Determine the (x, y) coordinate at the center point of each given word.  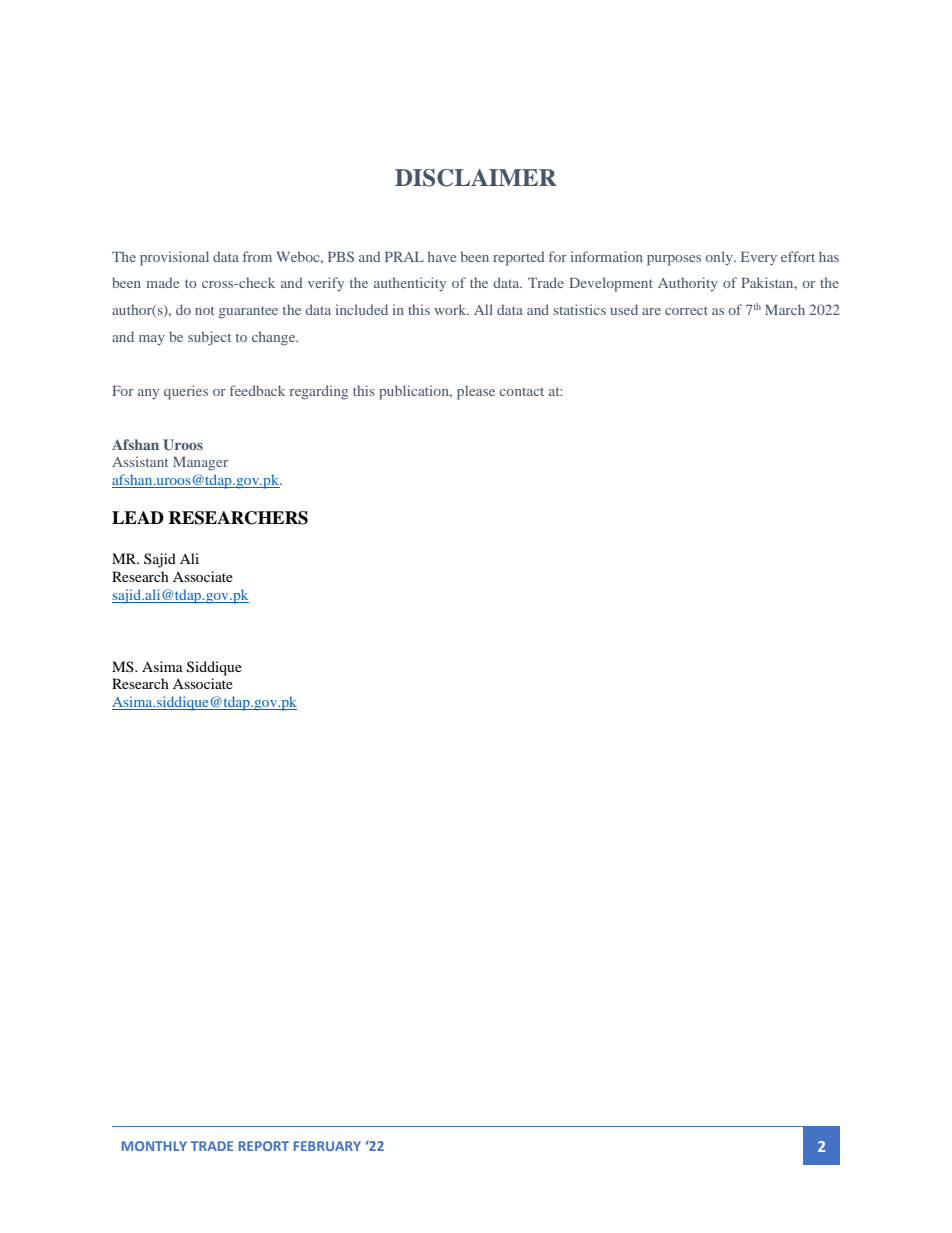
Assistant (140, 461)
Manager (200, 463)
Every (759, 258)
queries (186, 392)
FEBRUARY (327, 1146)
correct (686, 310)
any (148, 394)
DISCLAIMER (476, 178)
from (257, 256)
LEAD (138, 517)
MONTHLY (154, 1146)
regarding (319, 392)
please (476, 392)
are (651, 311)
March (785, 309)
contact (521, 391)
